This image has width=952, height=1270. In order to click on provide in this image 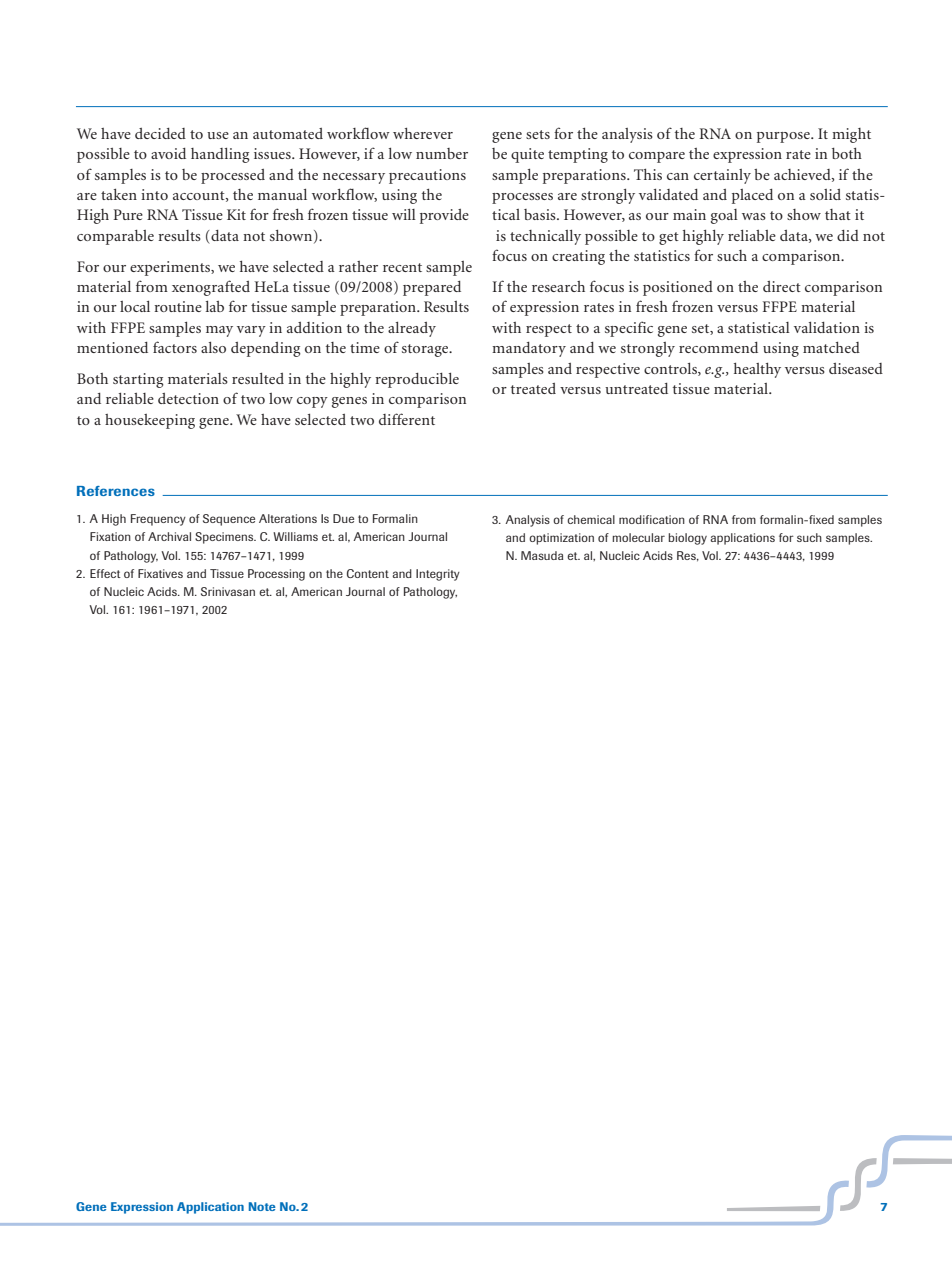, I will do `click(444, 216)`.
